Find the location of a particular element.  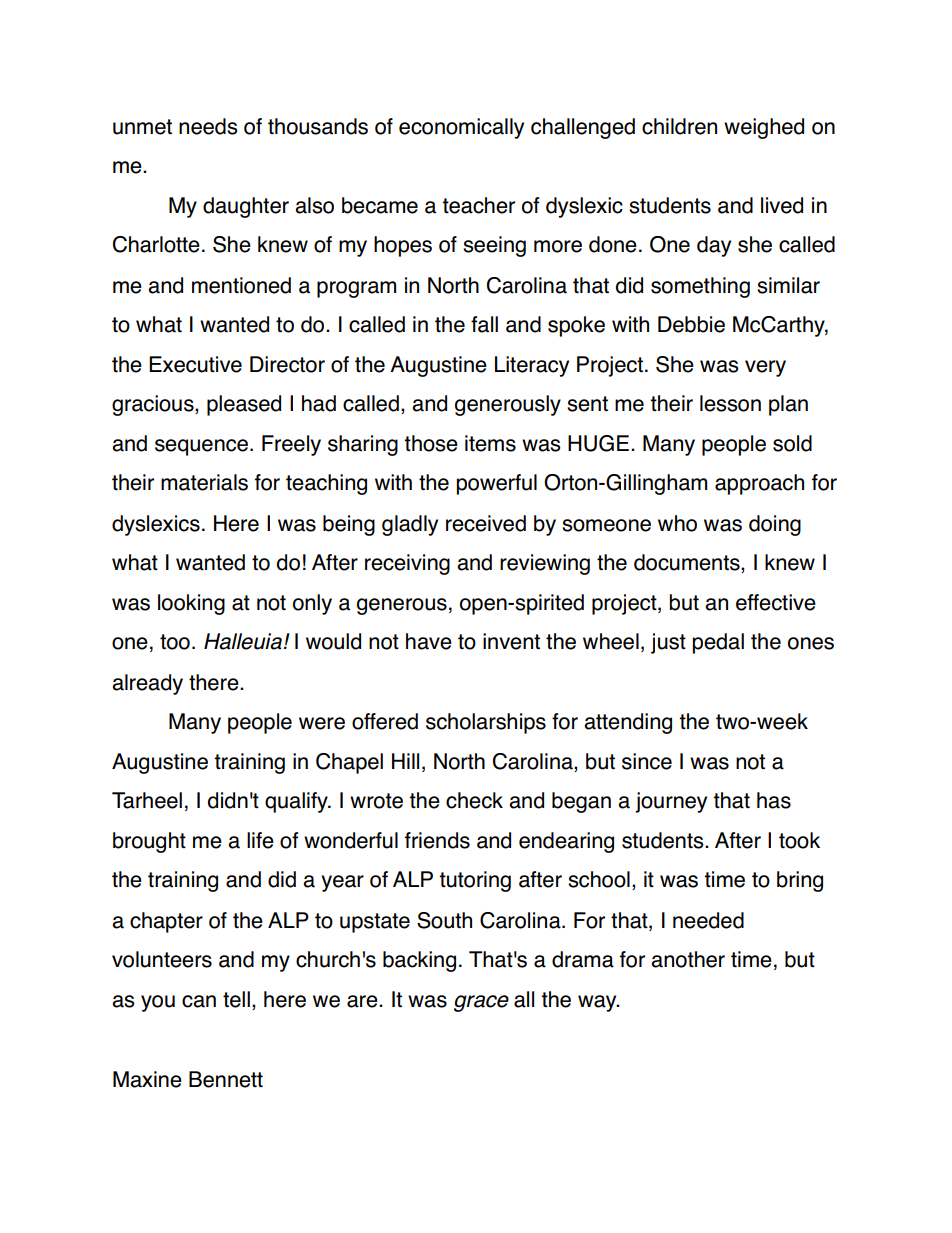

effective is located at coordinates (776, 602).
